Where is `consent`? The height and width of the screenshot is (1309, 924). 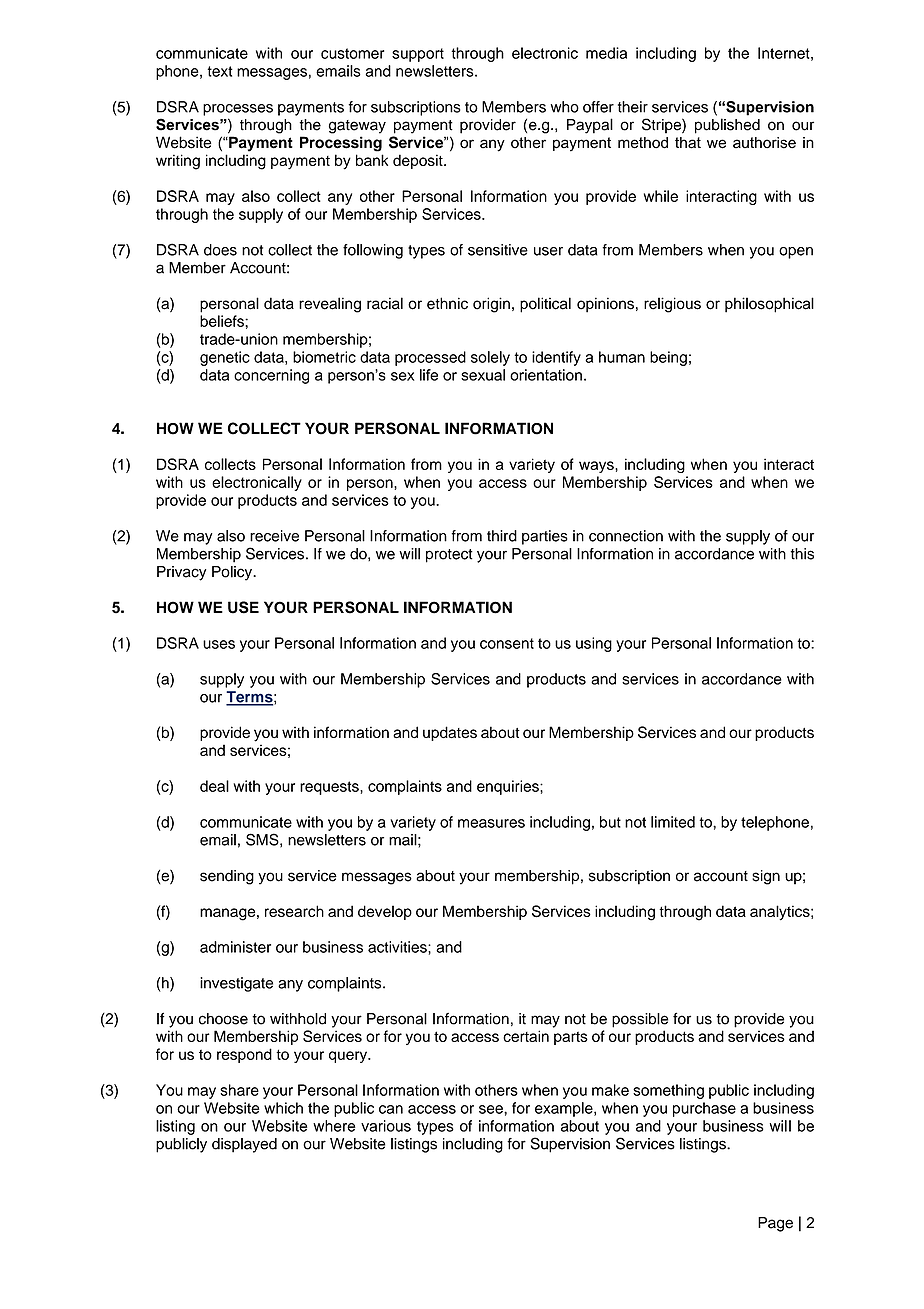
consent is located at coordinates (507, 643).
